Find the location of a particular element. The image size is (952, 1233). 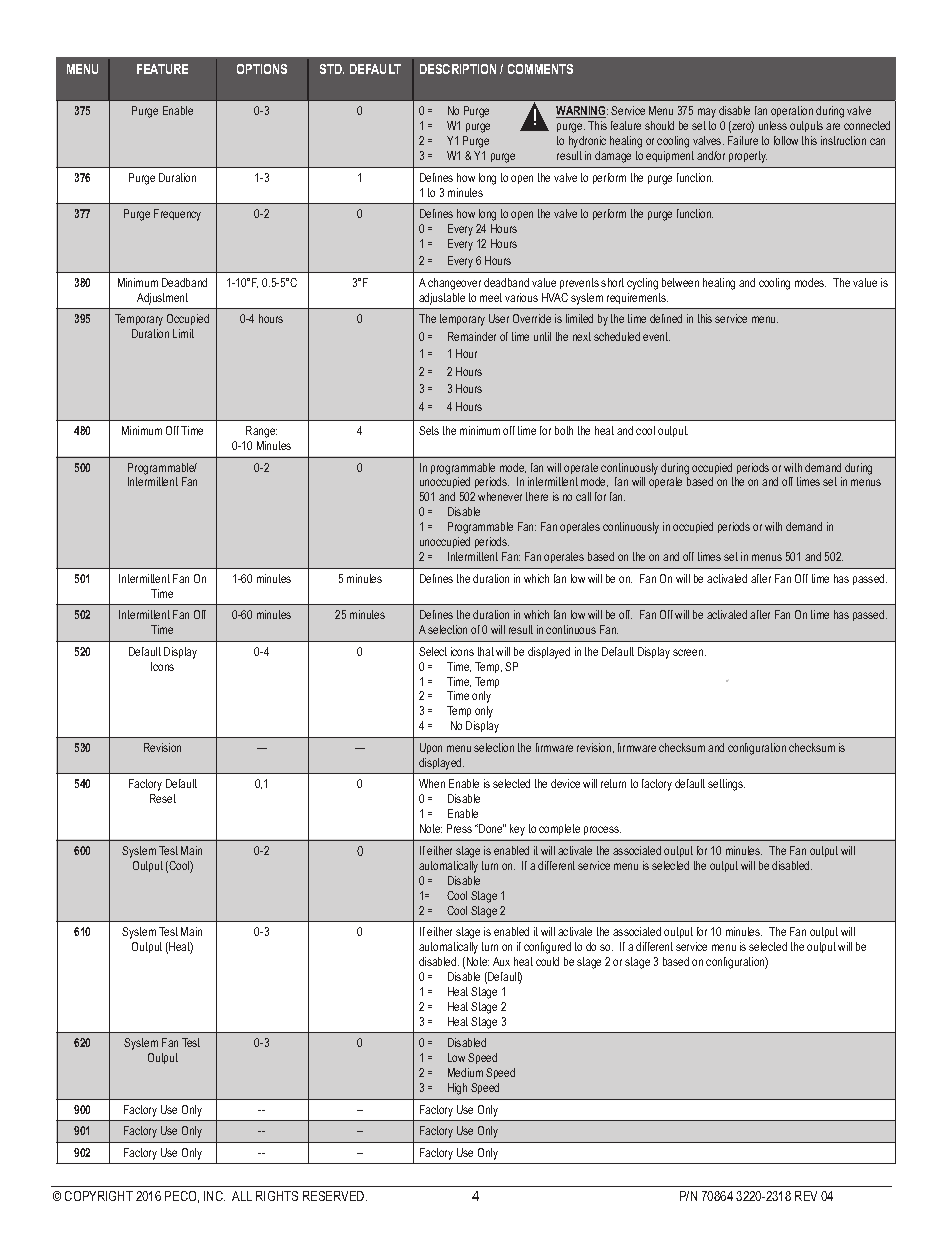

operation is located at coordinates (792, 111).
